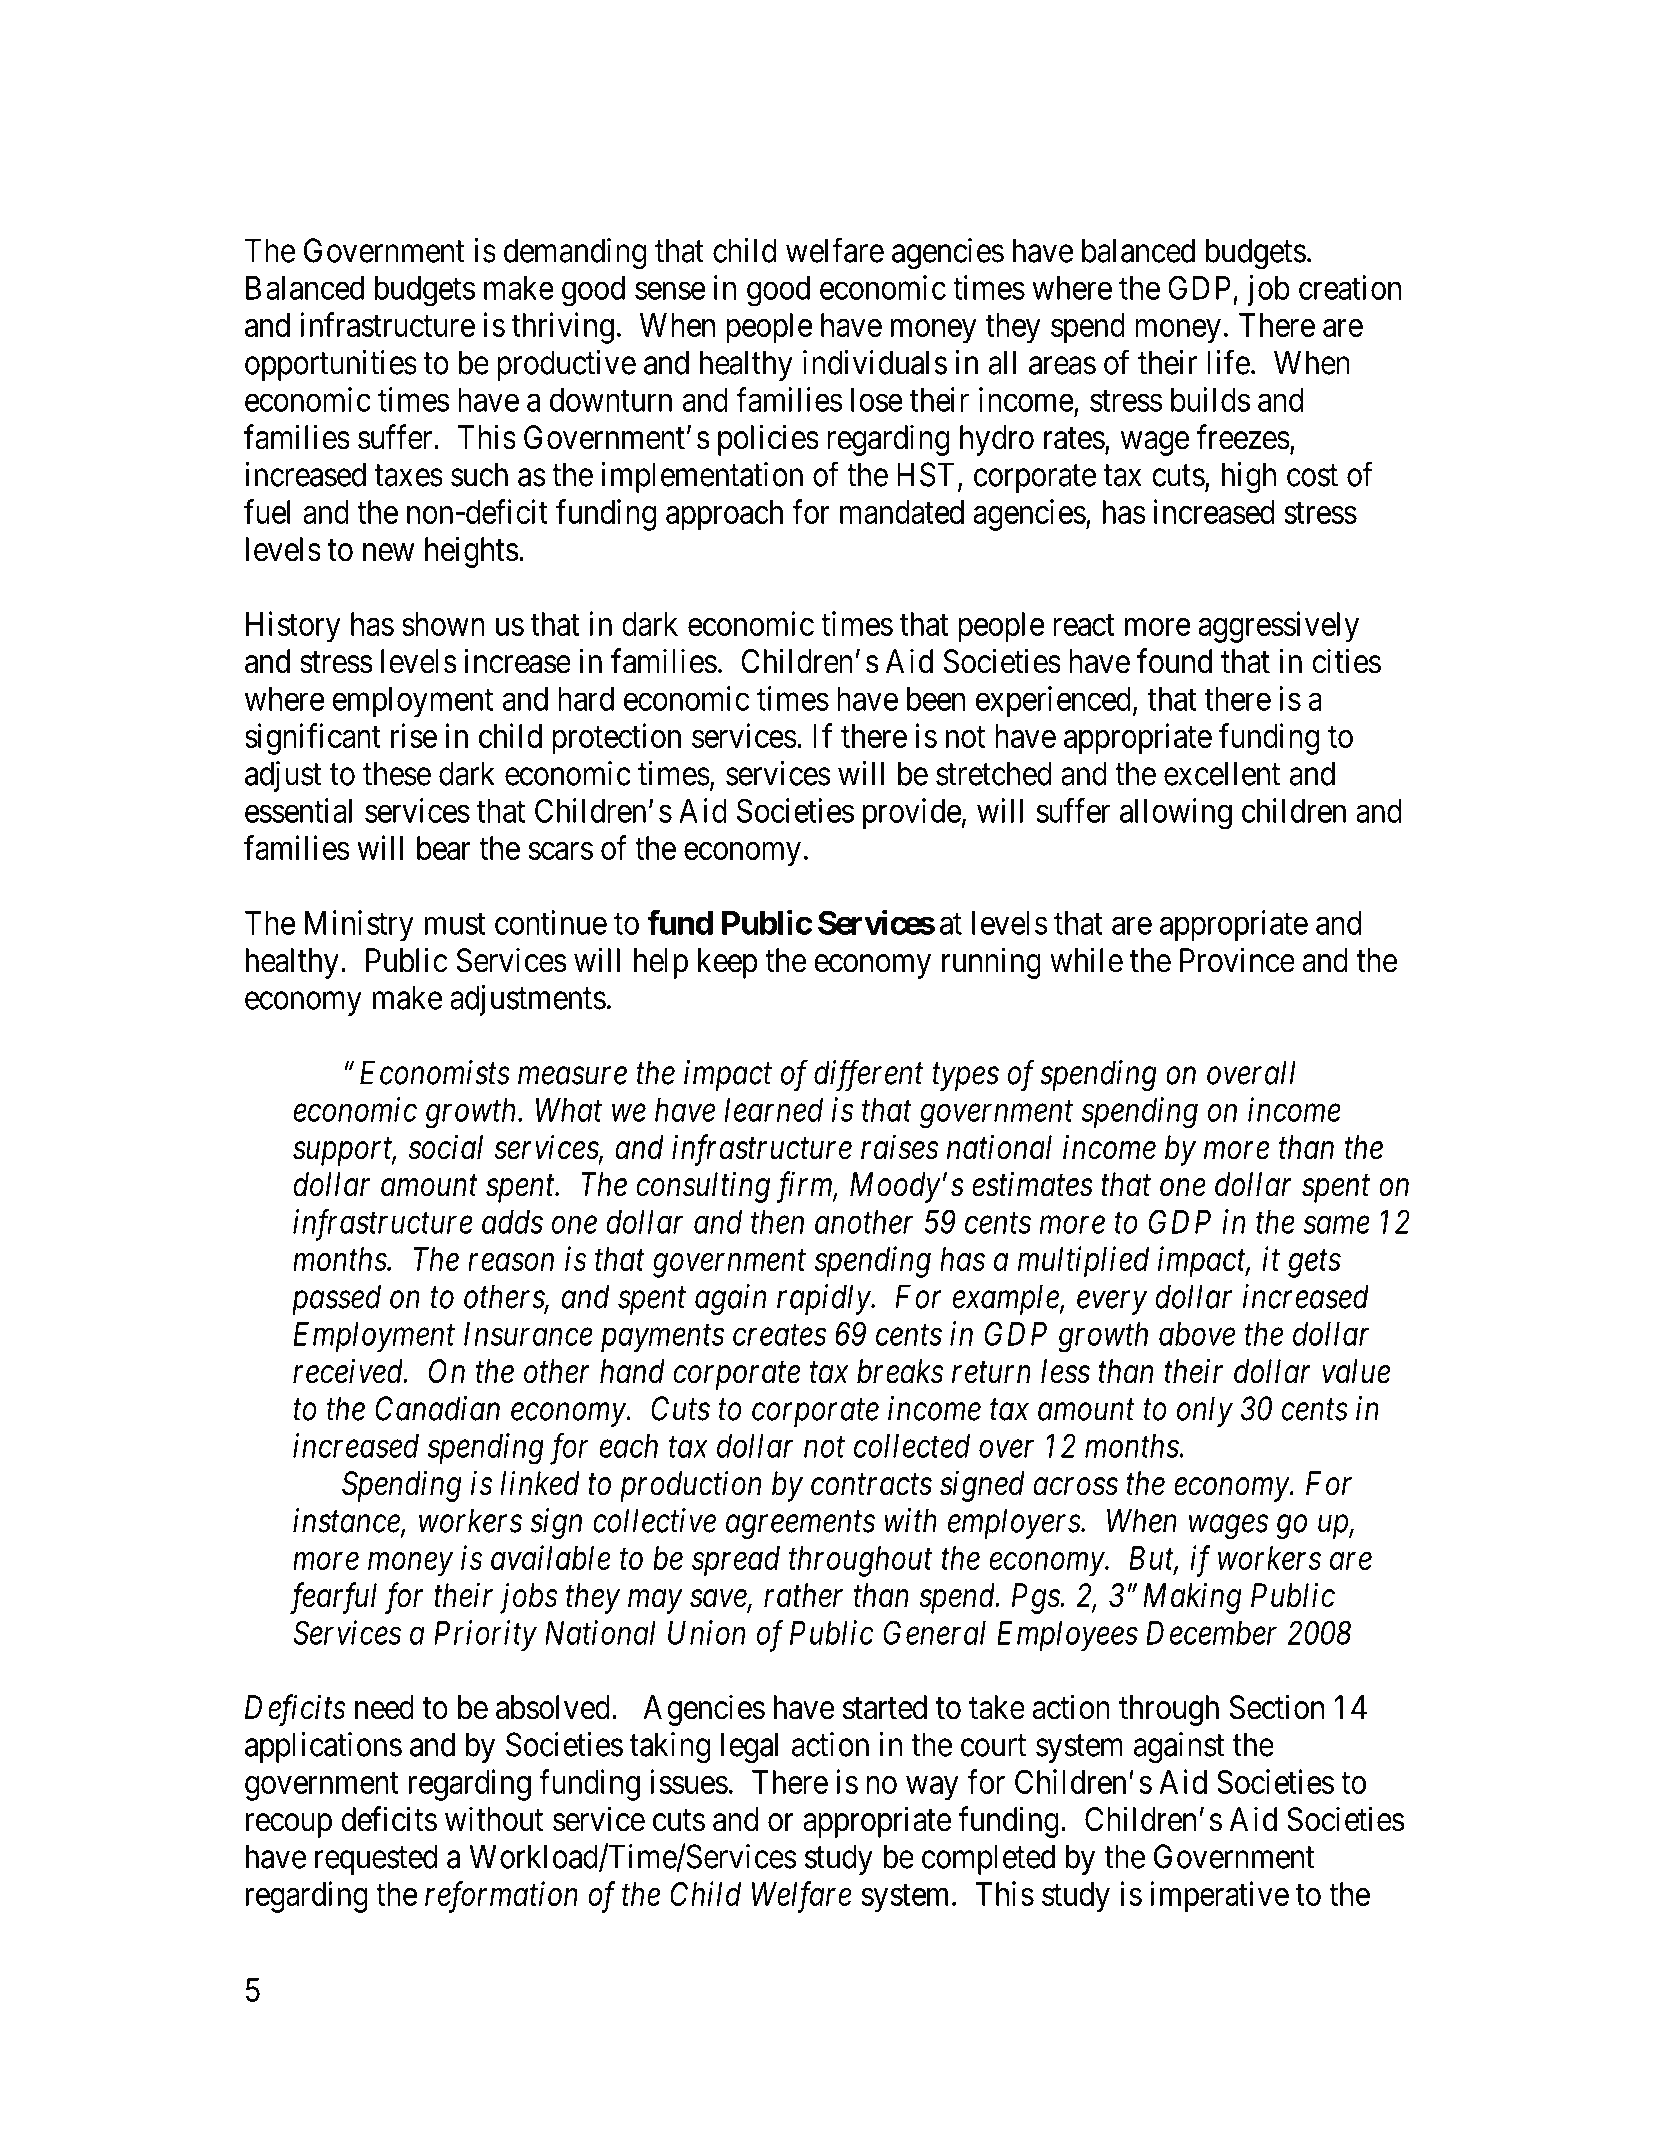 The height and width of the image is (2144, 1657). I want to click on Economists, so click(435, 1072).
